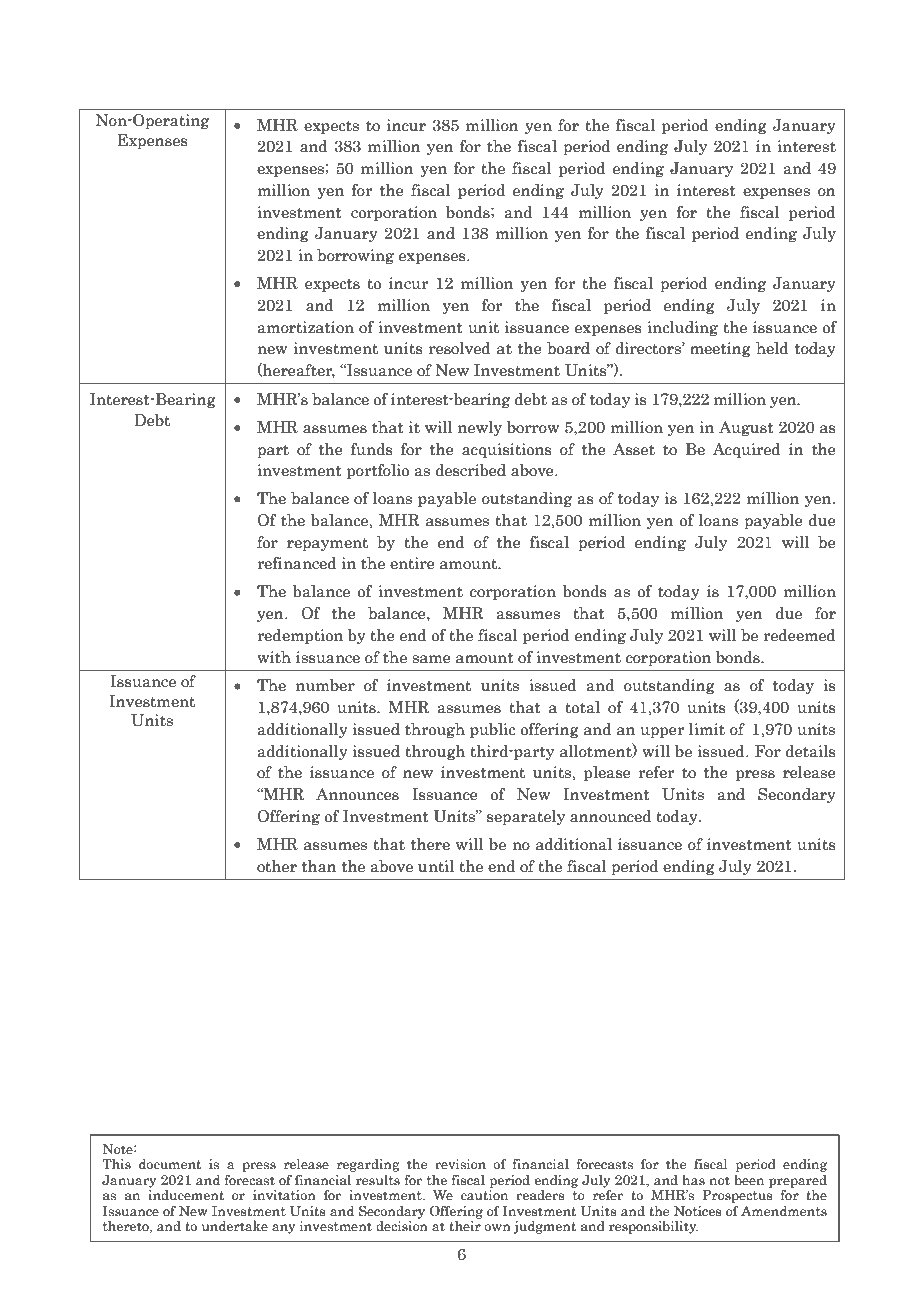  I want to click on resolved, so click(460, 348).
